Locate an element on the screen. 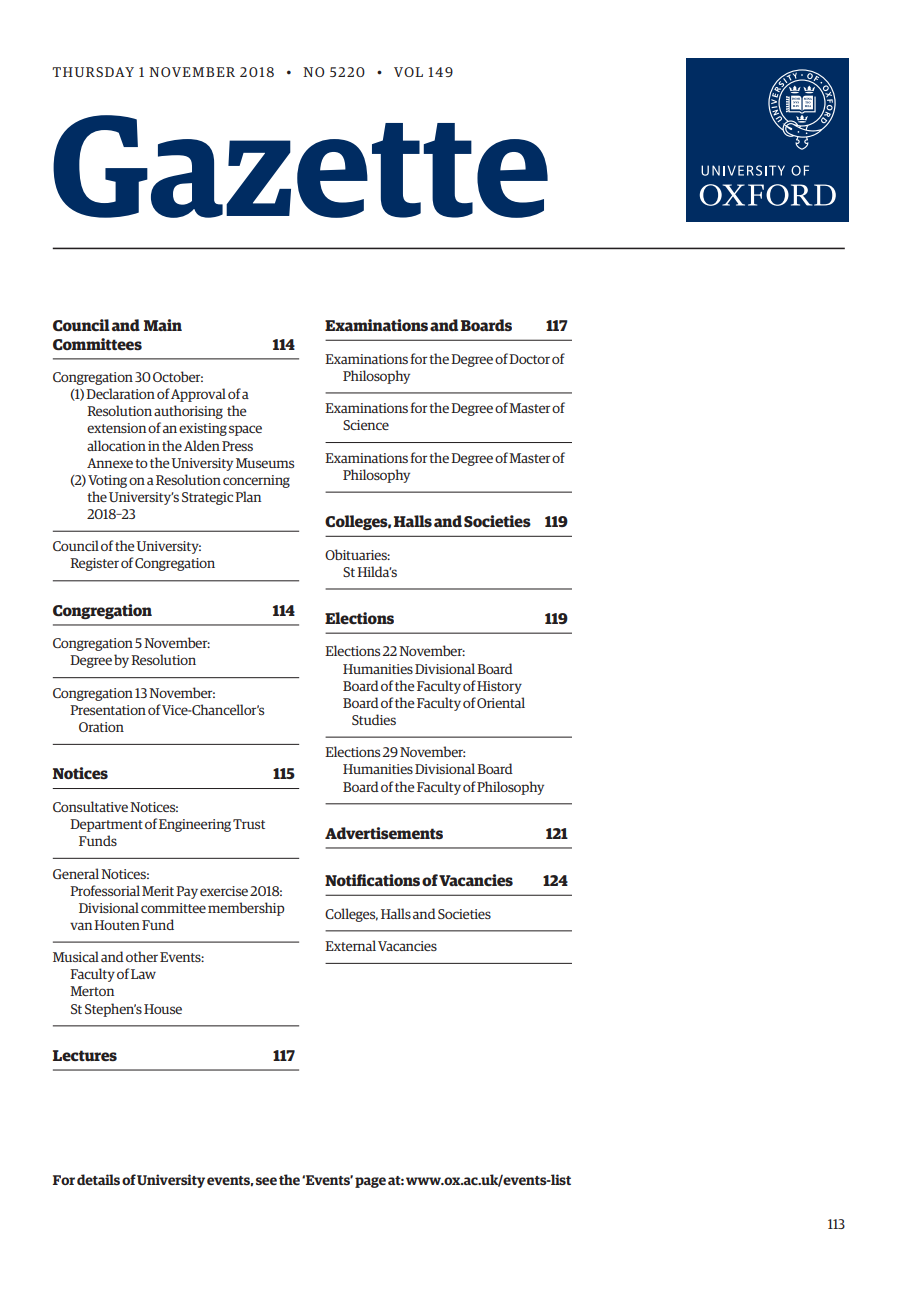 The width and height of the screenshot is (924, 1308). Department is located at coordinates (106, 825).
